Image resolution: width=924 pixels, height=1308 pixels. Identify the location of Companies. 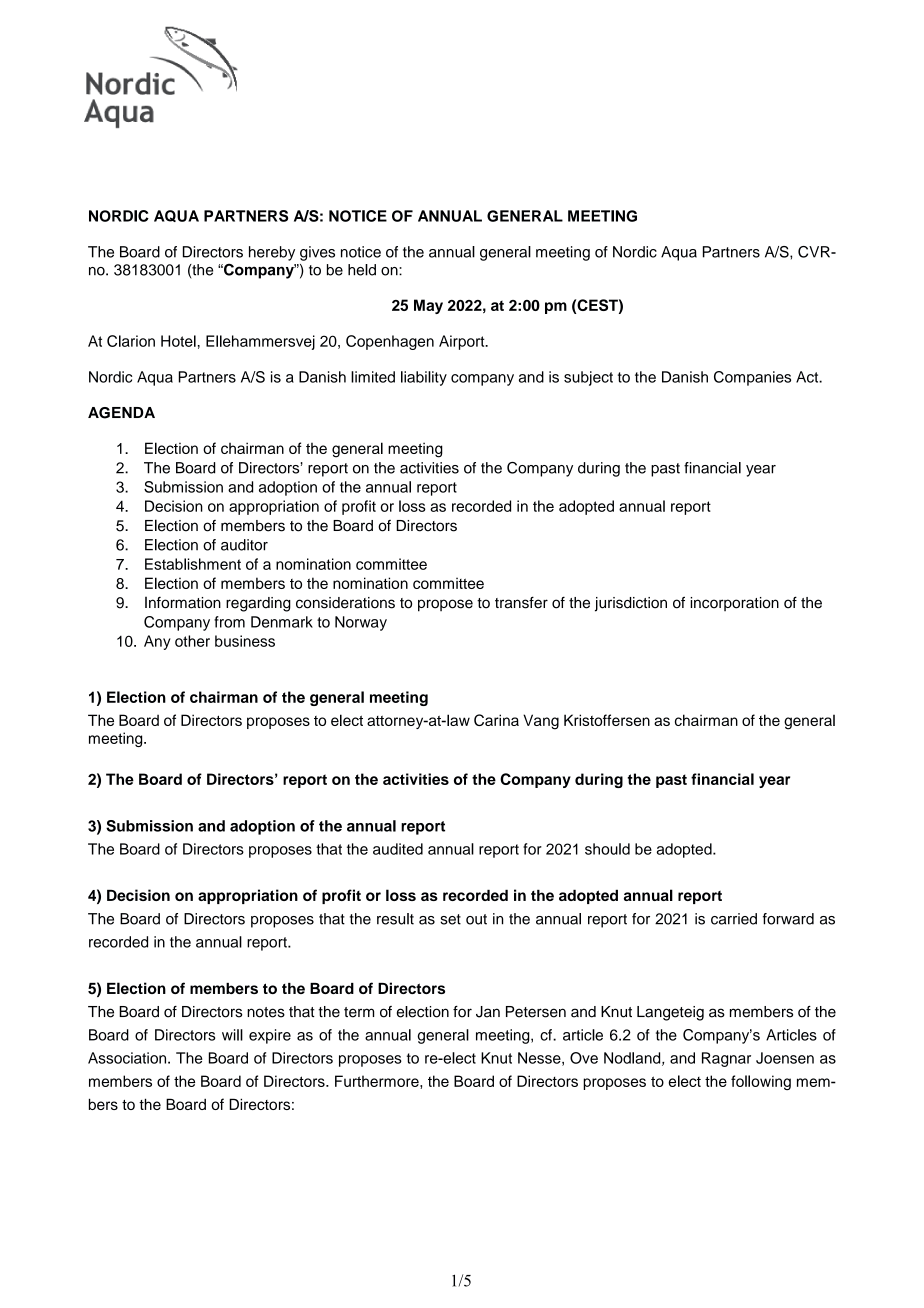
(752, 378).
